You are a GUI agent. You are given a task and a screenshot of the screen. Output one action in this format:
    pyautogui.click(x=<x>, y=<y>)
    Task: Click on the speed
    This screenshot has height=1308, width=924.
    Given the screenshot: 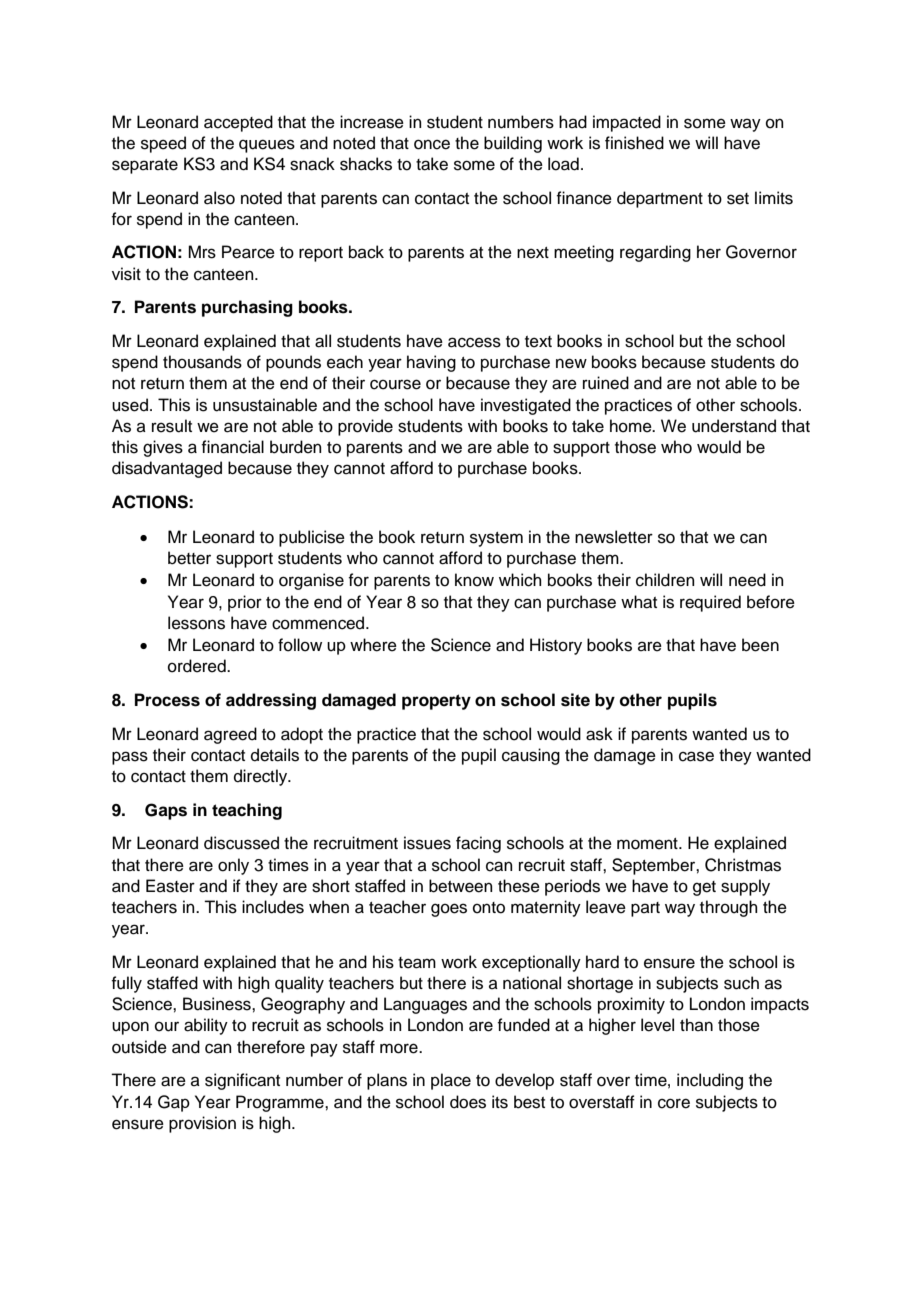 What is the action you would take?
    pyautogui.click(x=163, y=144)
